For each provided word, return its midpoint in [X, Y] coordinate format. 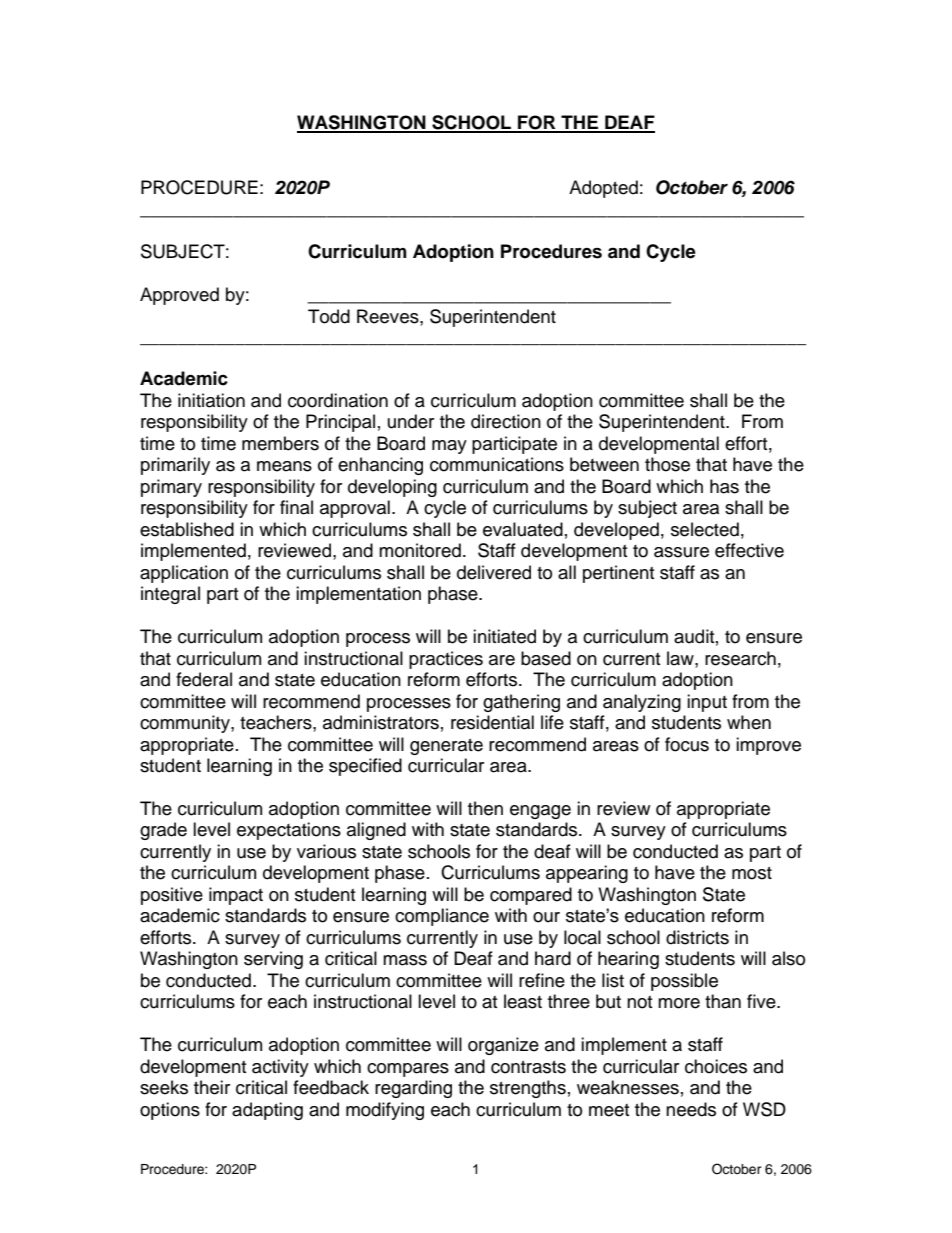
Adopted [603, 189]
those [667, 464]
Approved [179, 296]
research [740, 658]
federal [204, 679]
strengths [528, 1089]
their [212, 1087]
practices [446, 660]
